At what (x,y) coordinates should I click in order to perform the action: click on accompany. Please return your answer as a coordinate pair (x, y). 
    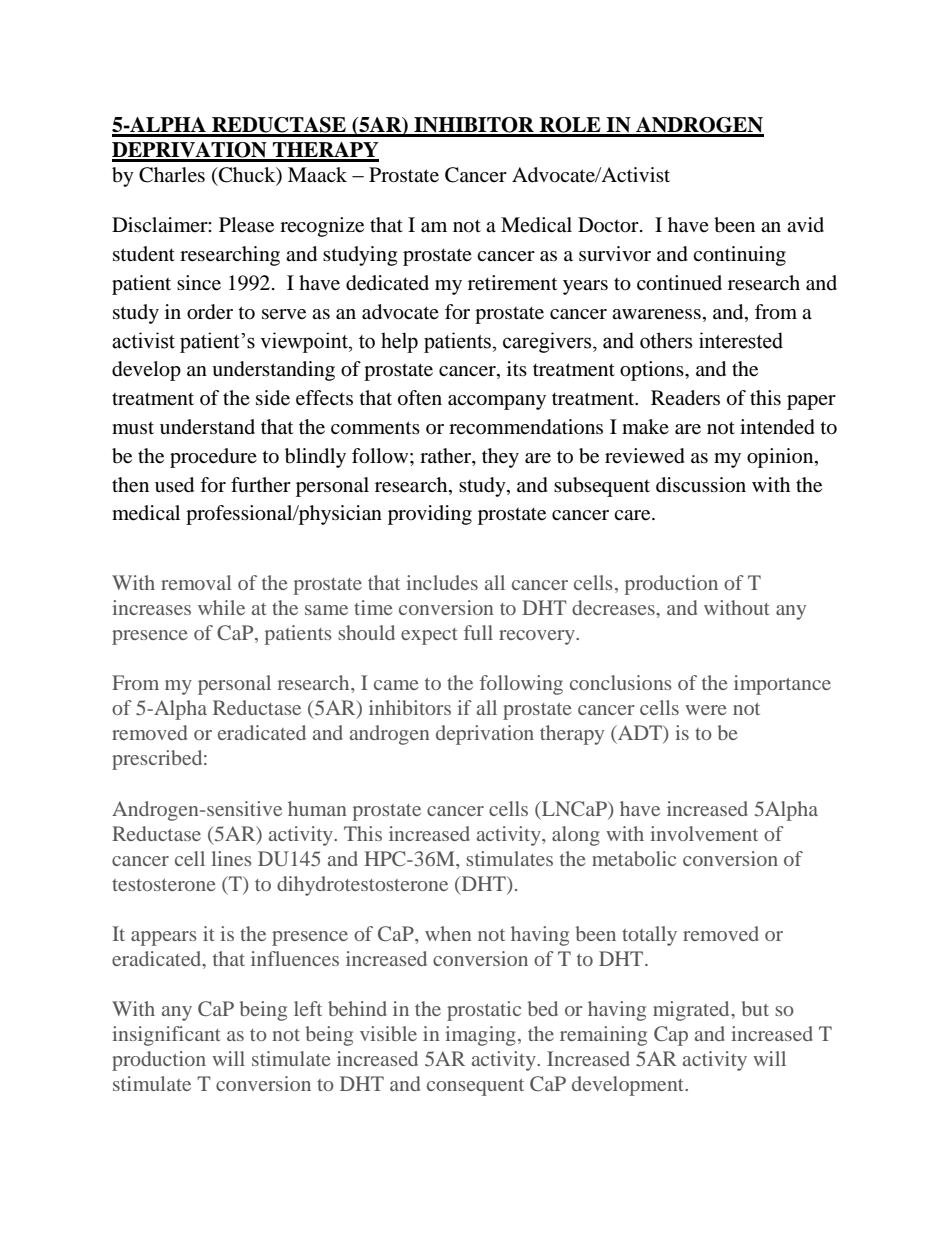
    Looking at the image, I should click on (497, 402).
